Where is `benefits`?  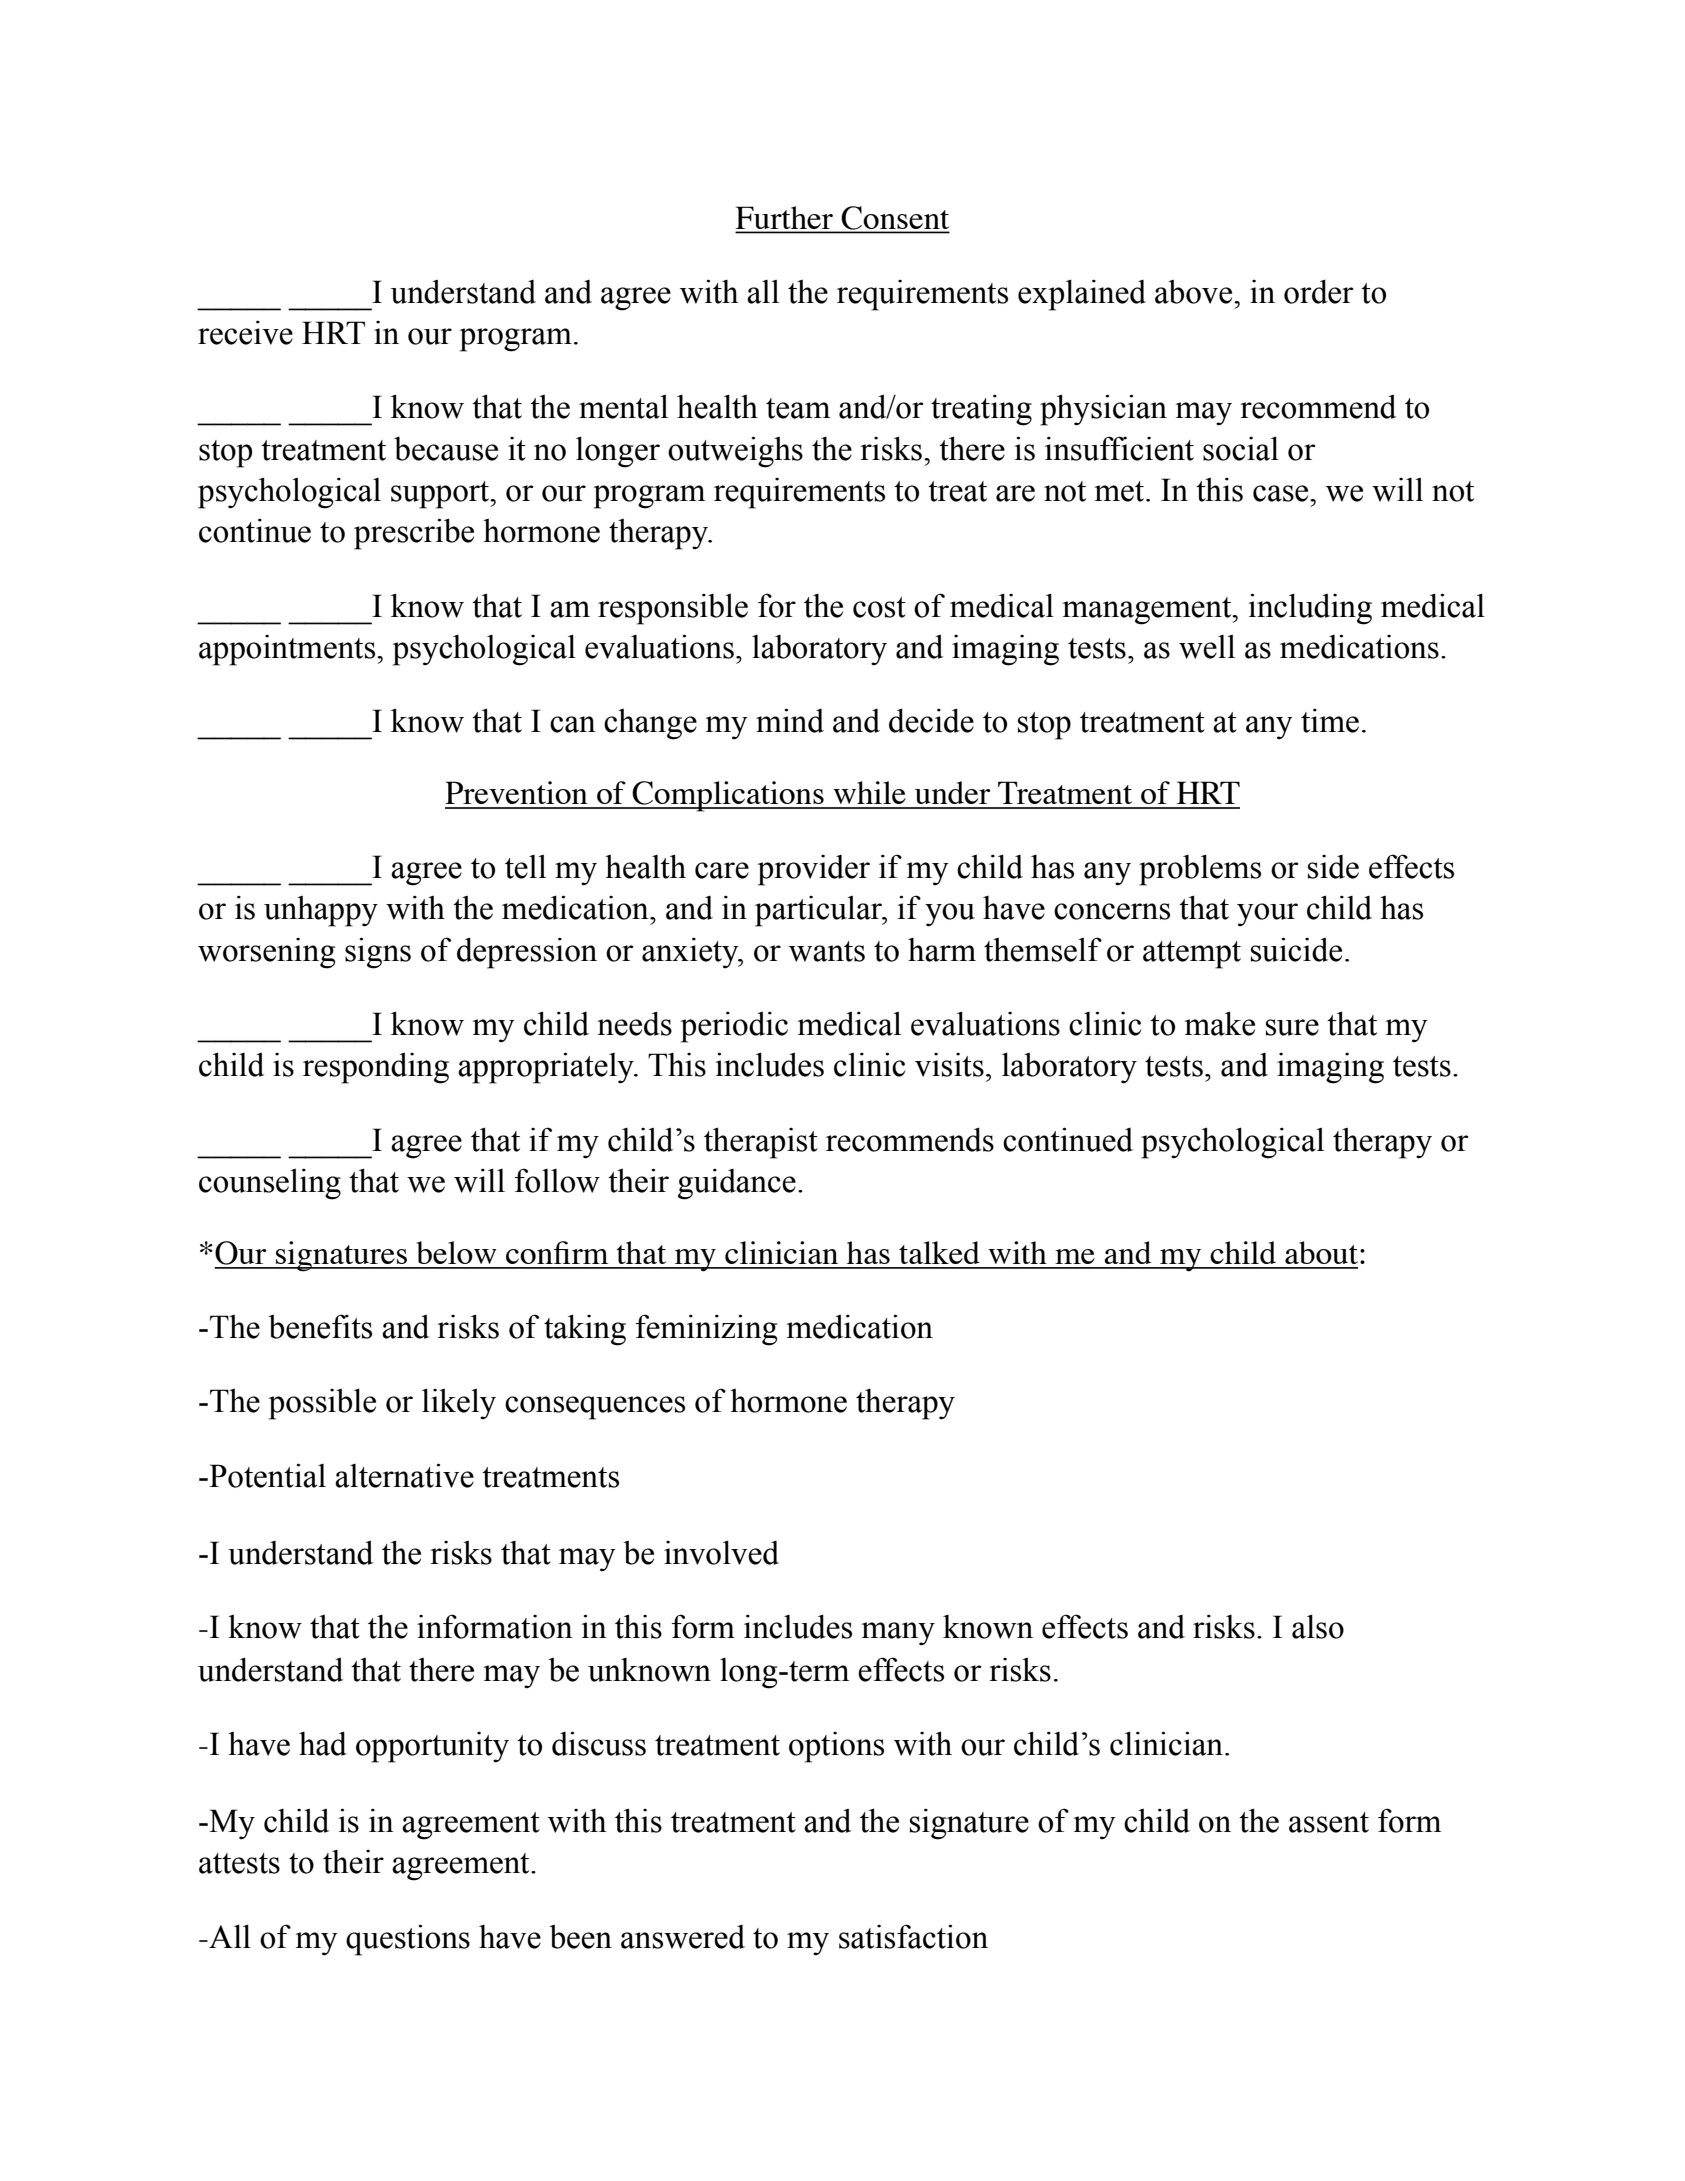 benefits is located at coordinates (320, 1326).
